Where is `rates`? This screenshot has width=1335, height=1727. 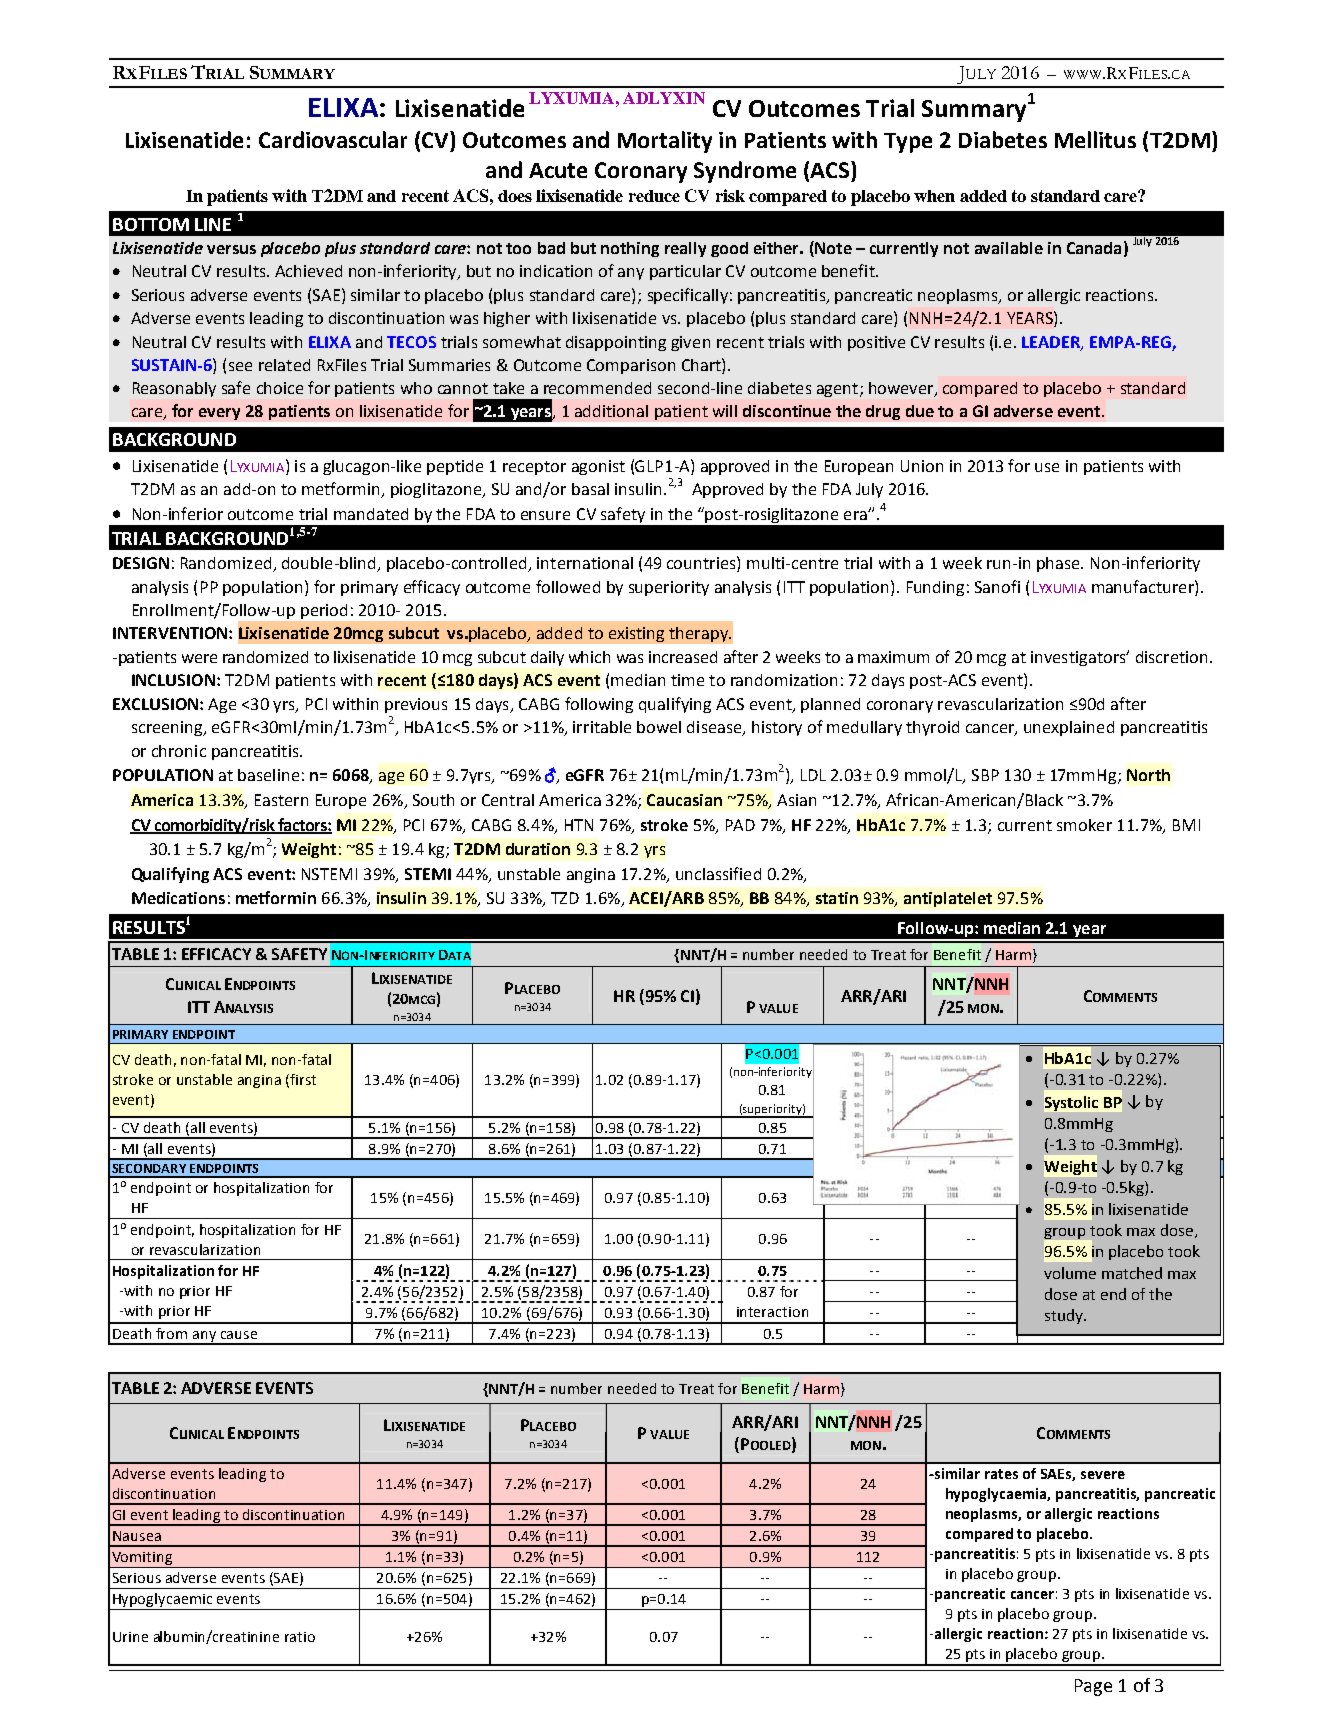
rates is located at coordinates (1001, 1474).
